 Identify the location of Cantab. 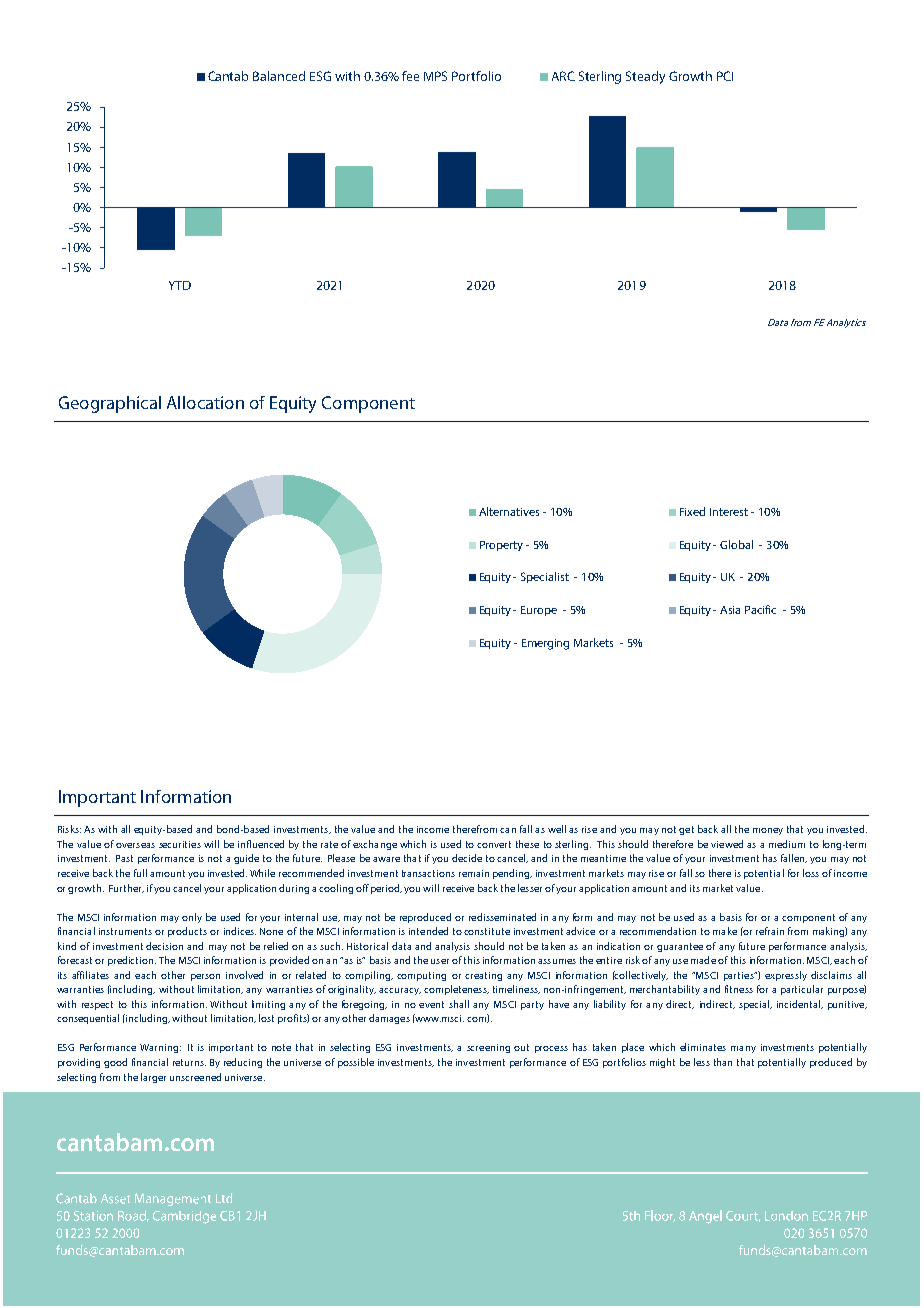
(228, 76).
